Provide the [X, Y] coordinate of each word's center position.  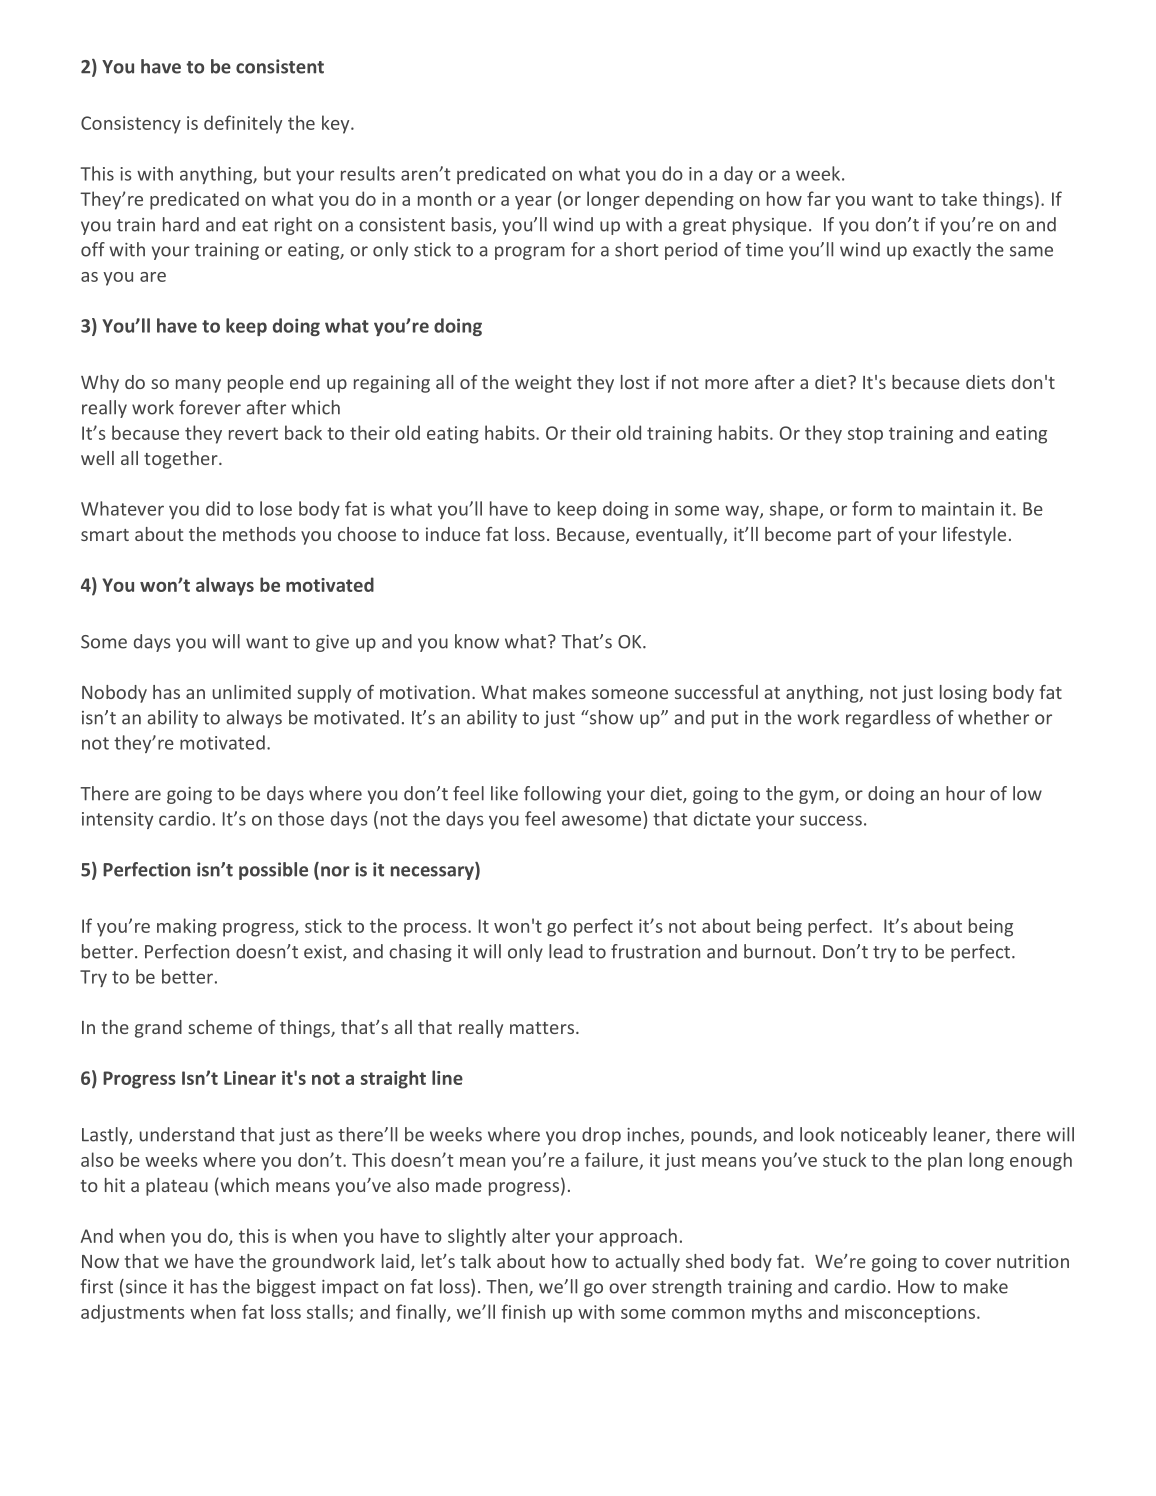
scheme [220, 1027]
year [533, 203]
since [145, 1286]
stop [865, 435]
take [959, 198]
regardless [888, 719]
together [182, 460]
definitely [243, 124]
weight [543, 384]
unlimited [252, 692]
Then [508, 1287]
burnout [777, 951]
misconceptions [910, 1314]
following [562, 795]
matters [542, 1028]
